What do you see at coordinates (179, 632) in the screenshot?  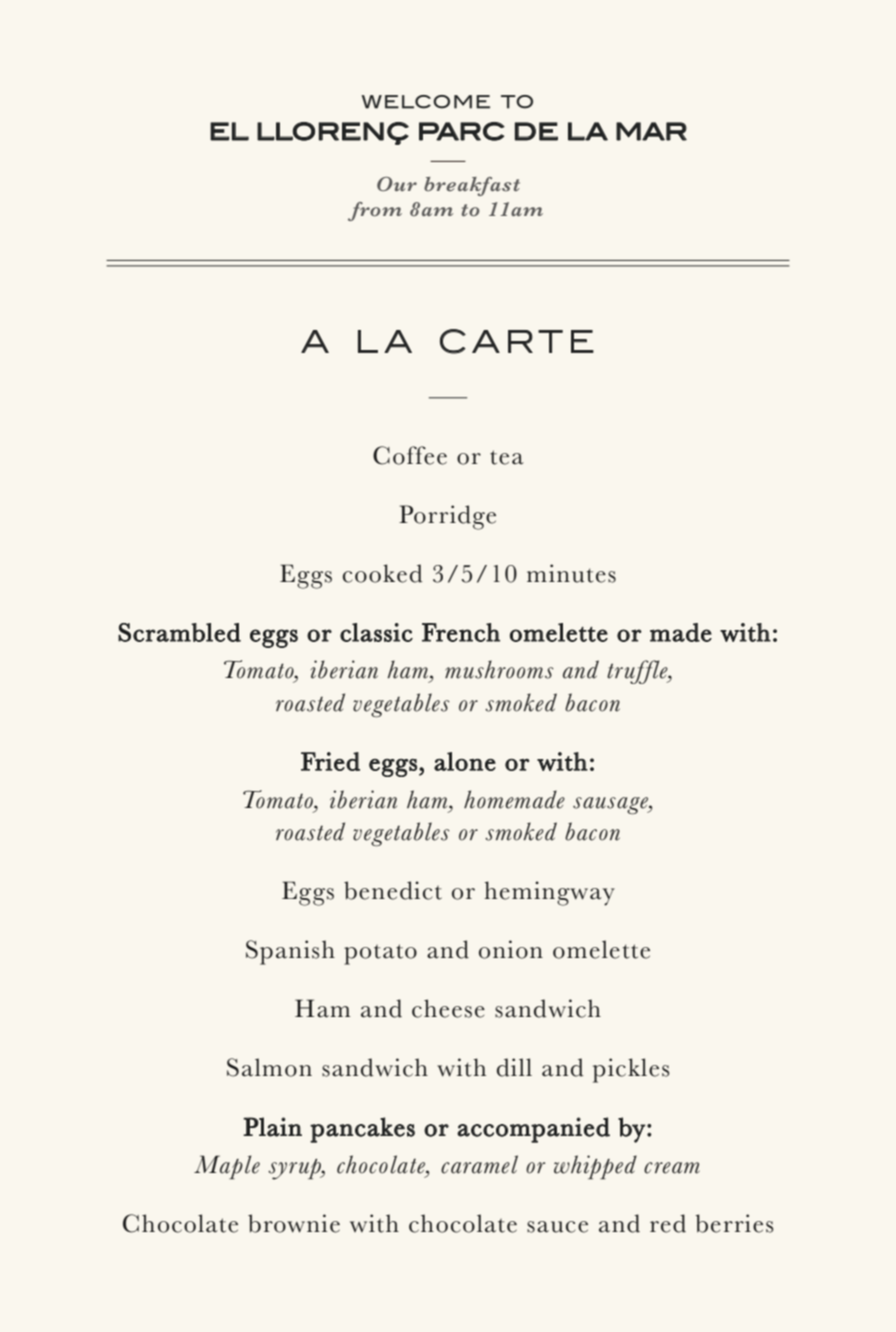 I see `Scrambled` at bounding box center [179, 632].
